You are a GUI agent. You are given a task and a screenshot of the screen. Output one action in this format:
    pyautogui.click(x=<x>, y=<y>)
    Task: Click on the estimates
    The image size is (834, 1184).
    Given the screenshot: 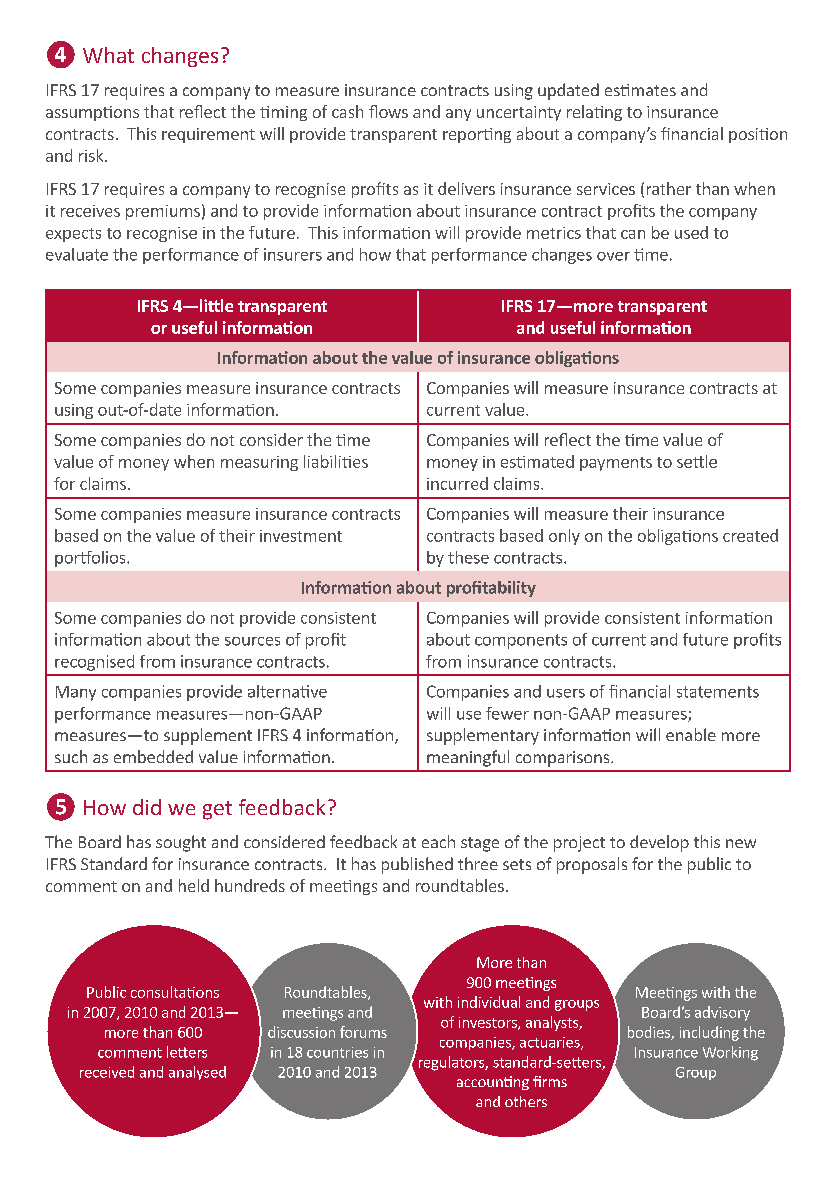 What is the action you would take?
    pyautogui.click(x=640, y=90)
